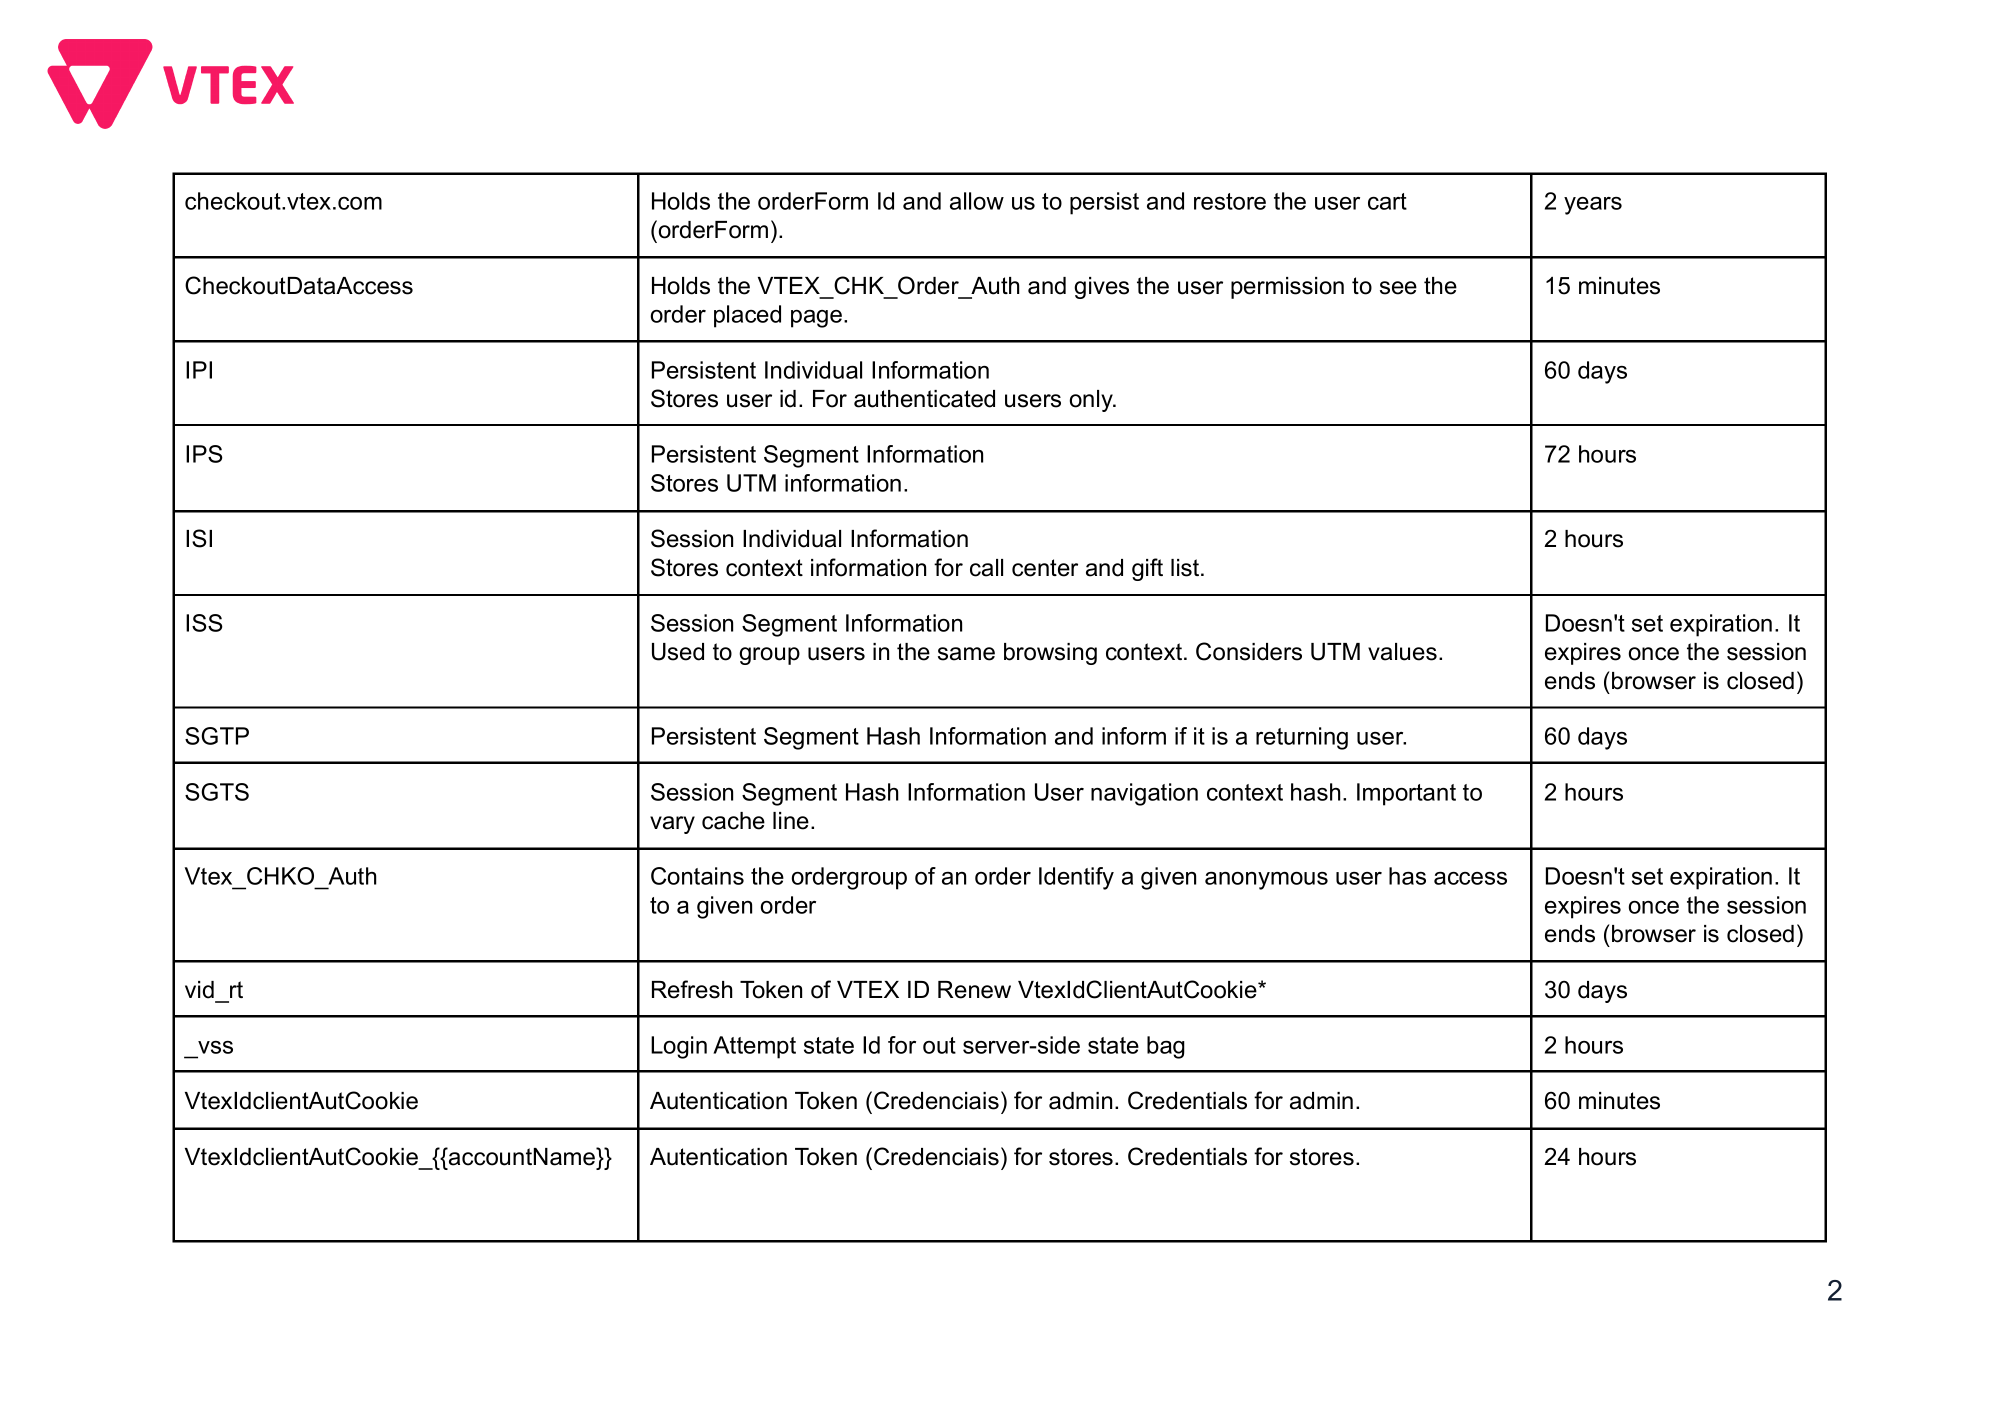  I want to click on line, so click(791, 821).
